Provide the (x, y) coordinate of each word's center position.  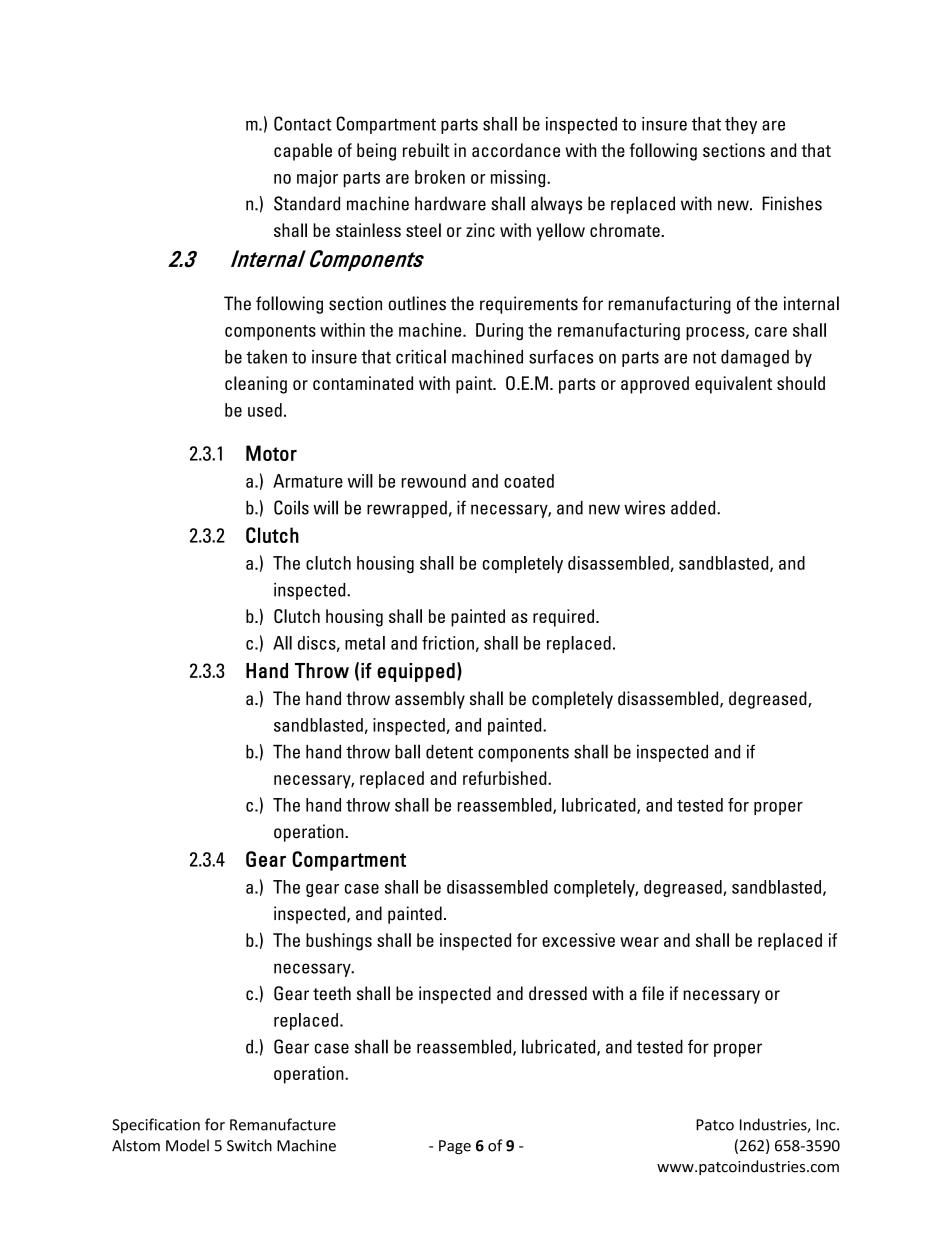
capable (303, 152)
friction (448, 643)
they (741, 125)
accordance (516, 150)
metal (365, 643)
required (563, 618)
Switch (249, 1145)
